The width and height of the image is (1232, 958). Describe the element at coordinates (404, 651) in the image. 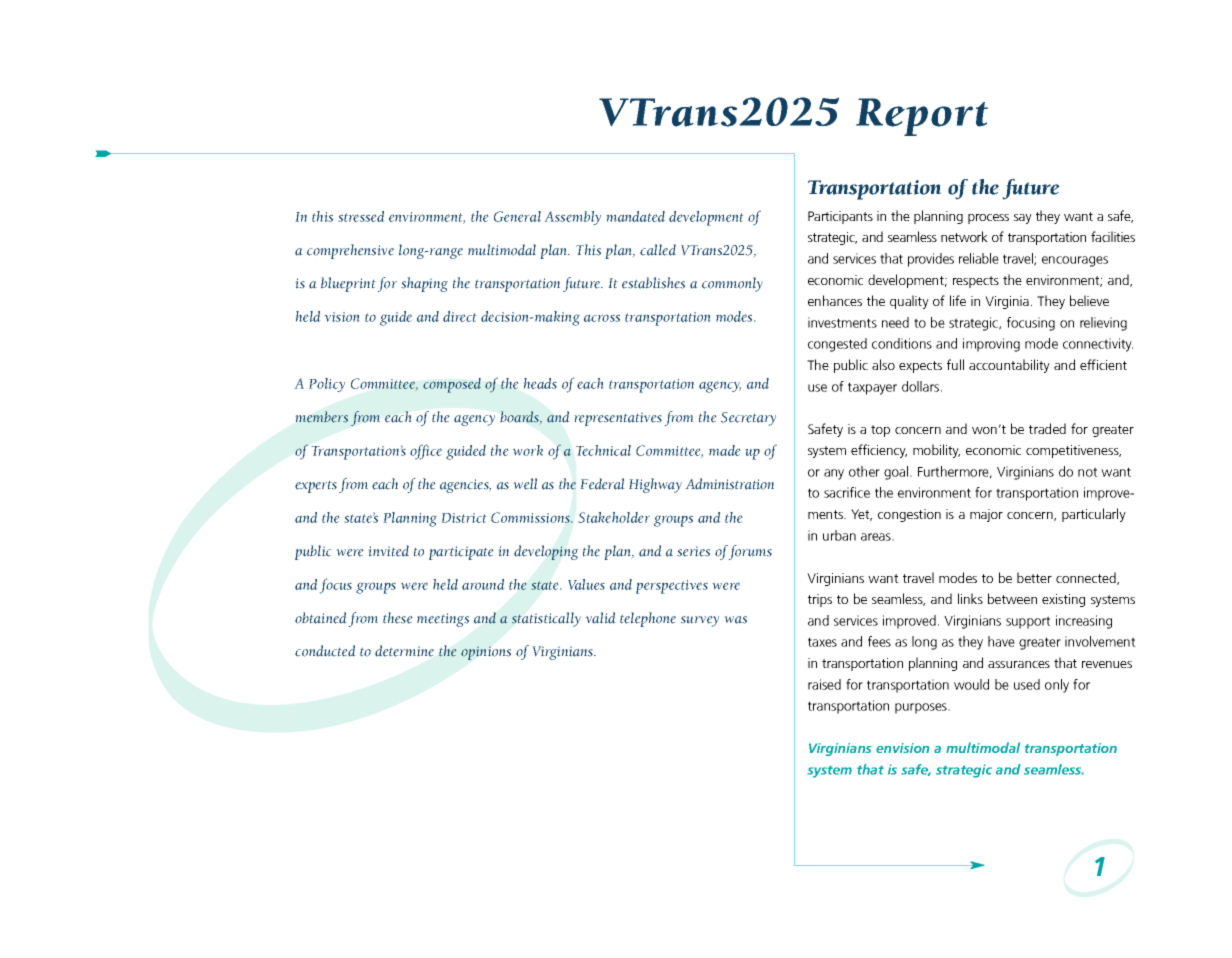

I see `determine` at that location.
